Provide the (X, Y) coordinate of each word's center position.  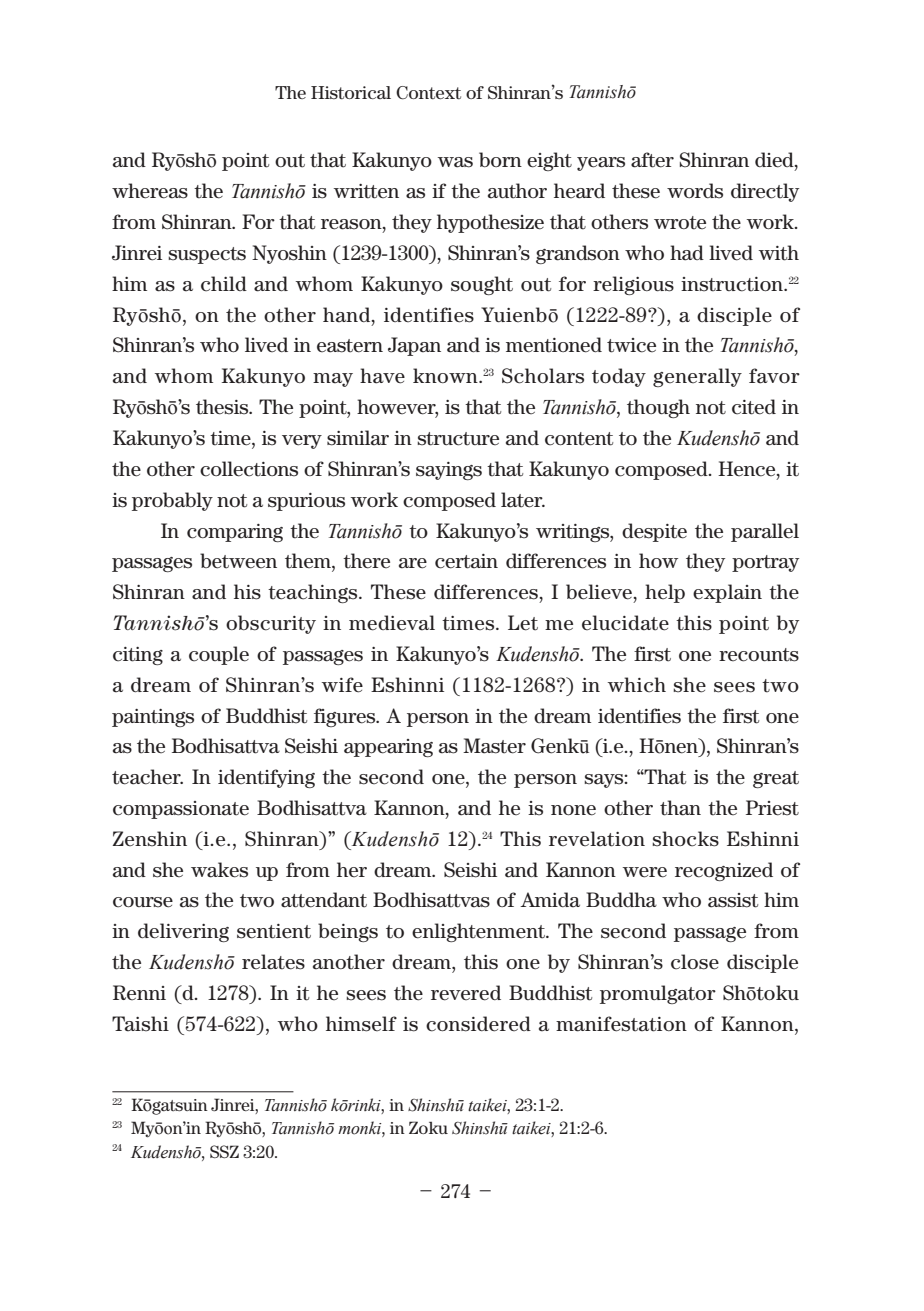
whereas (150, 191)
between (238, 561)
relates (273, 962)
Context (428, 93)
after (652, 160)
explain (727, 593)
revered (466, 993)
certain (466, 561)
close (695, 962)
